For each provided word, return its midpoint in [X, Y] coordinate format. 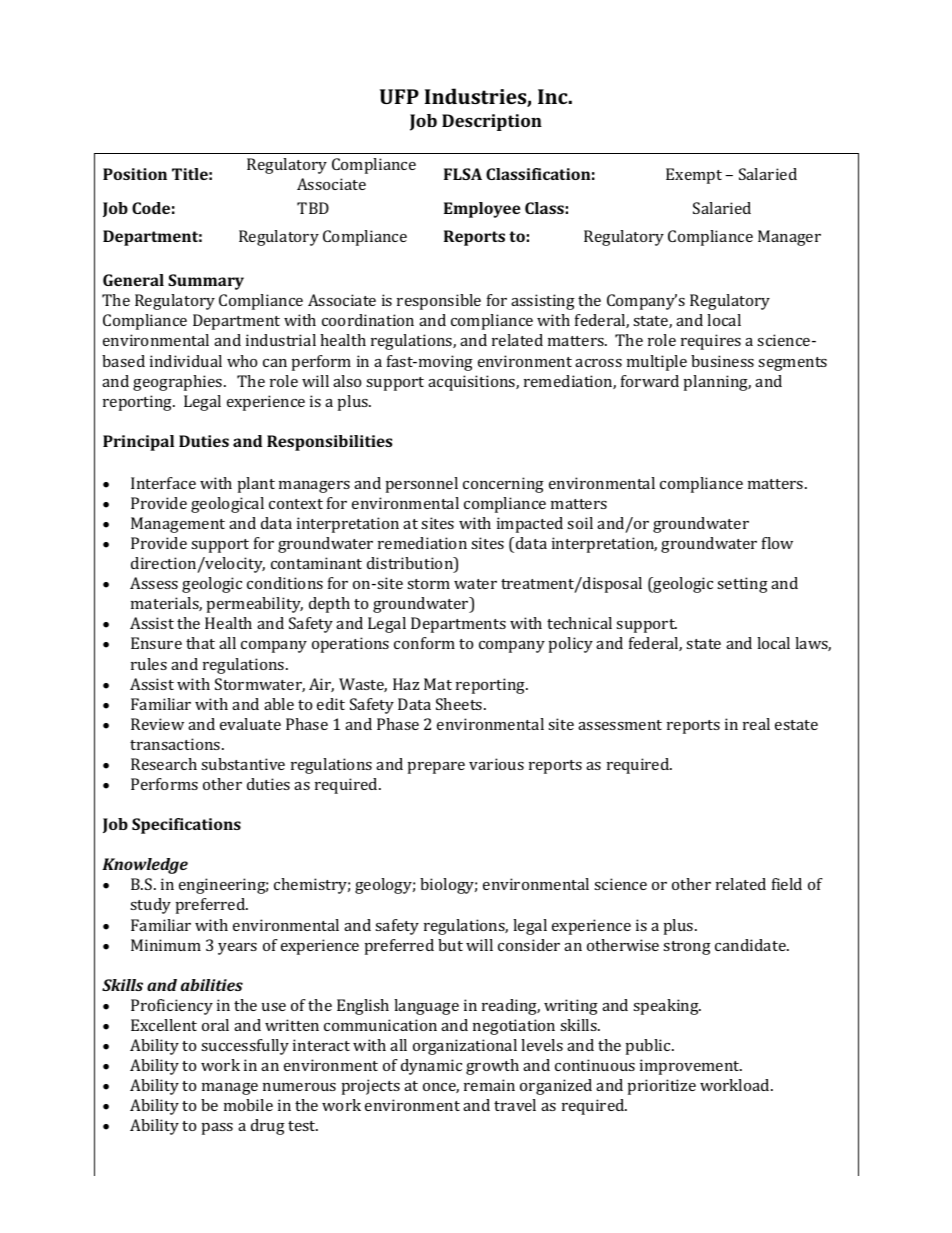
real [756, 724]
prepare [436, 768]
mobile [248, 1105]
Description [492, 122]
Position [135, 174]
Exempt [694, 176]
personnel [422, 485]
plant [256, 485]
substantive [243, 764]
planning [717, 383]
